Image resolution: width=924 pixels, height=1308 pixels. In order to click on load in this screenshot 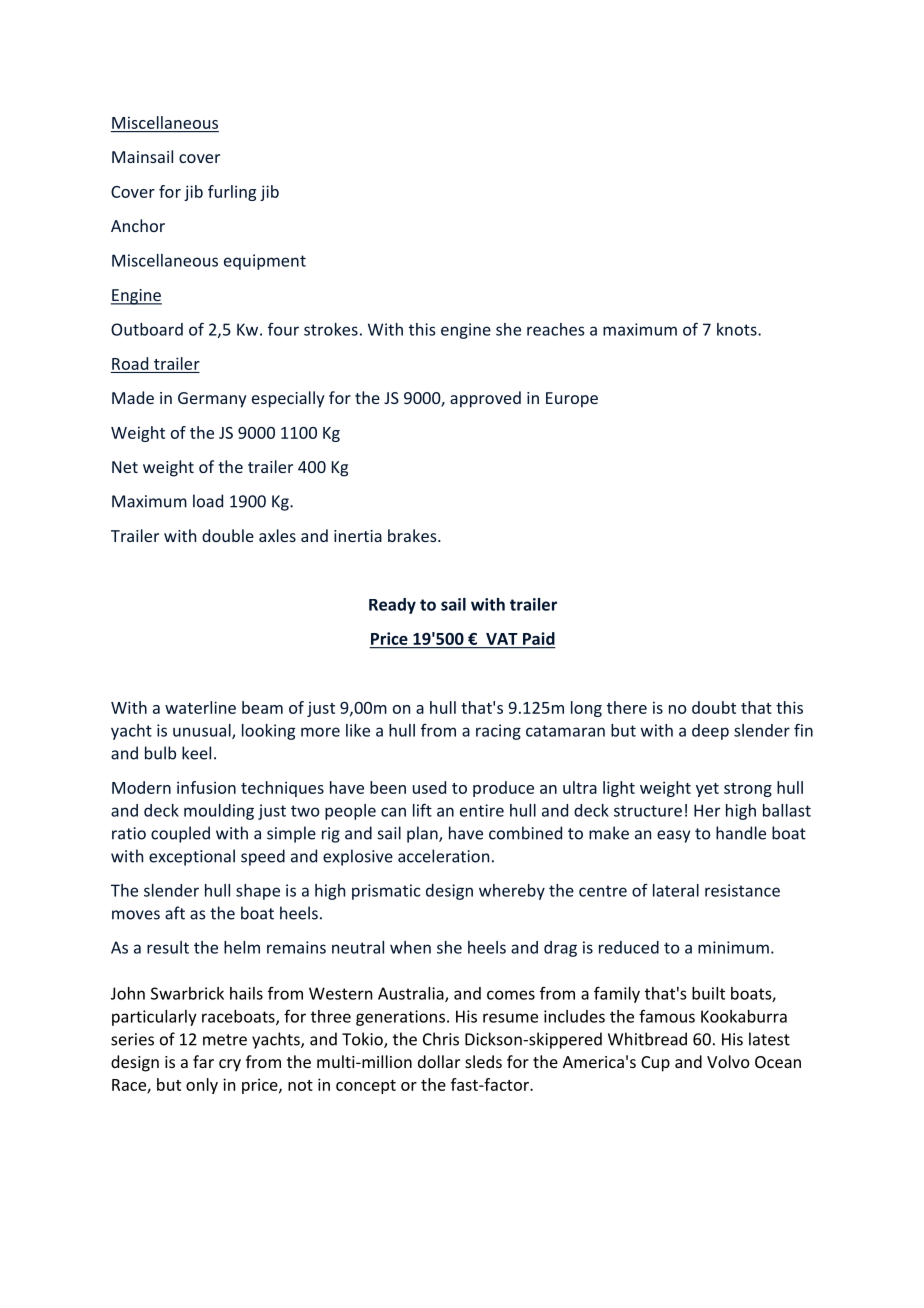, I will do `click(208, 501)`.
